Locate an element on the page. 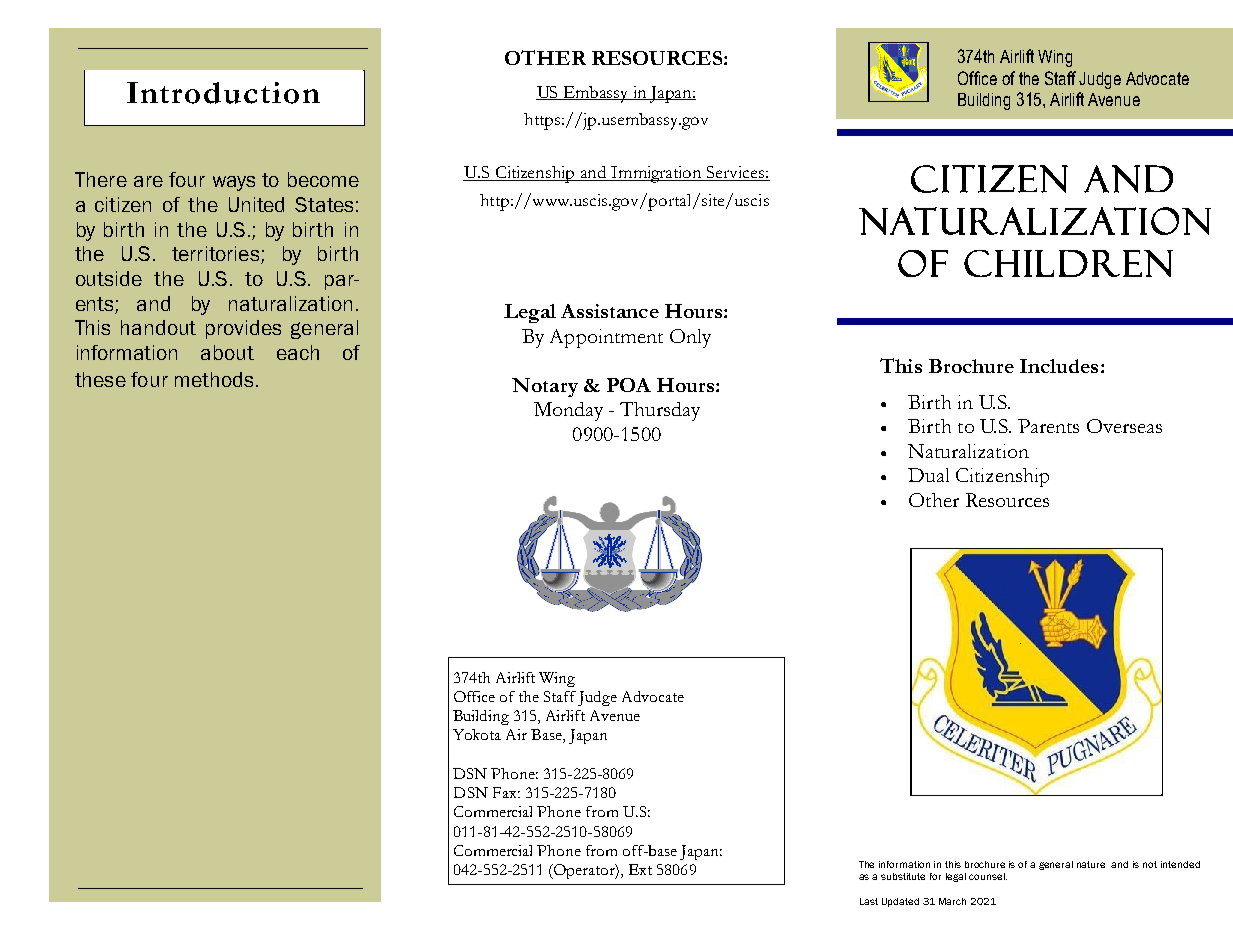 The width and height of the document is (1233, 952). provides is located at coordinates (243, 329).
